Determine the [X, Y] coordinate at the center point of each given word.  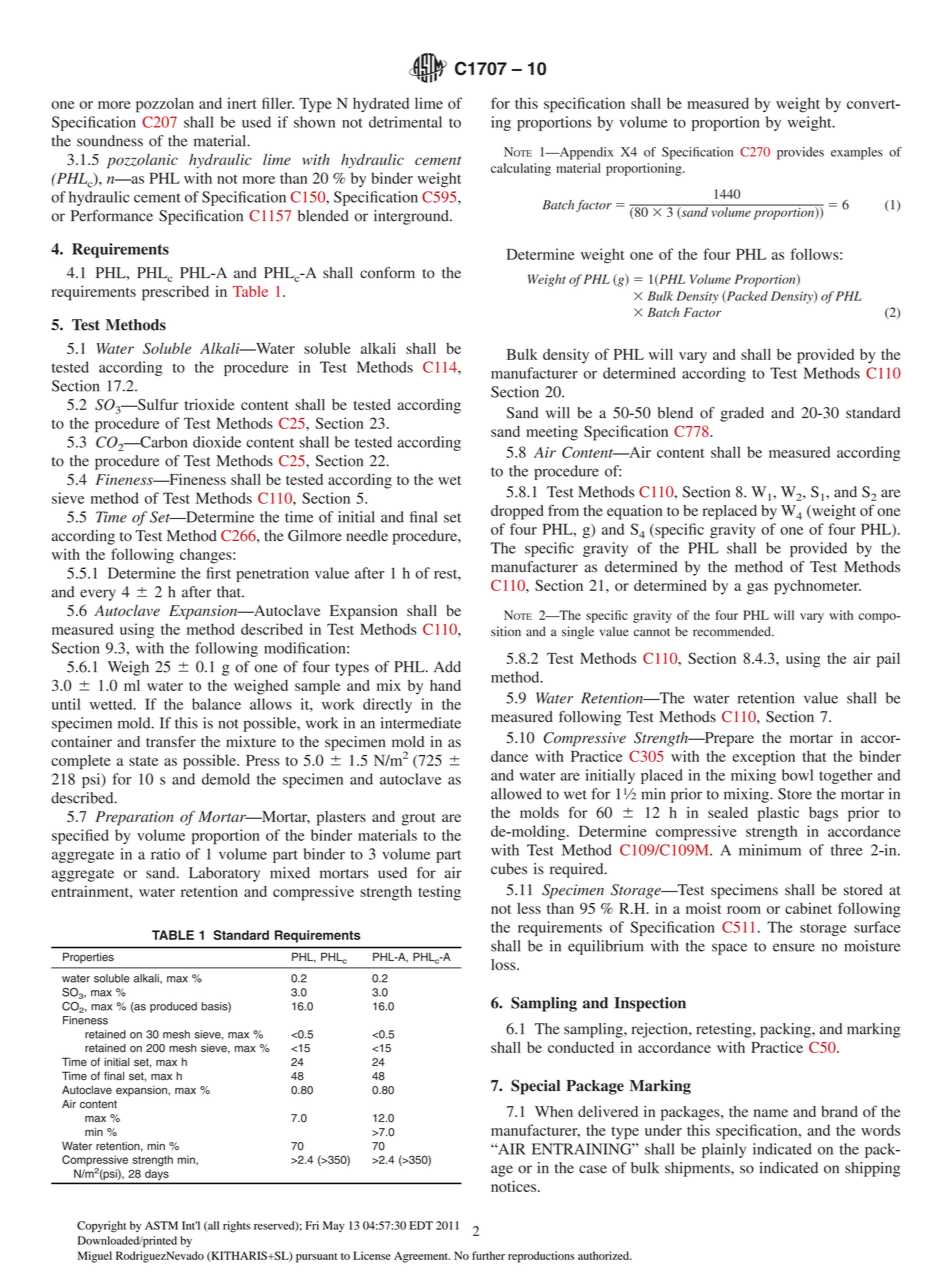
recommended [733, 631]
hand [445, 685]
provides [800, 153]
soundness [110, 141]
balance [216, 704]
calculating [521, 169]
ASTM [161, 1225]
